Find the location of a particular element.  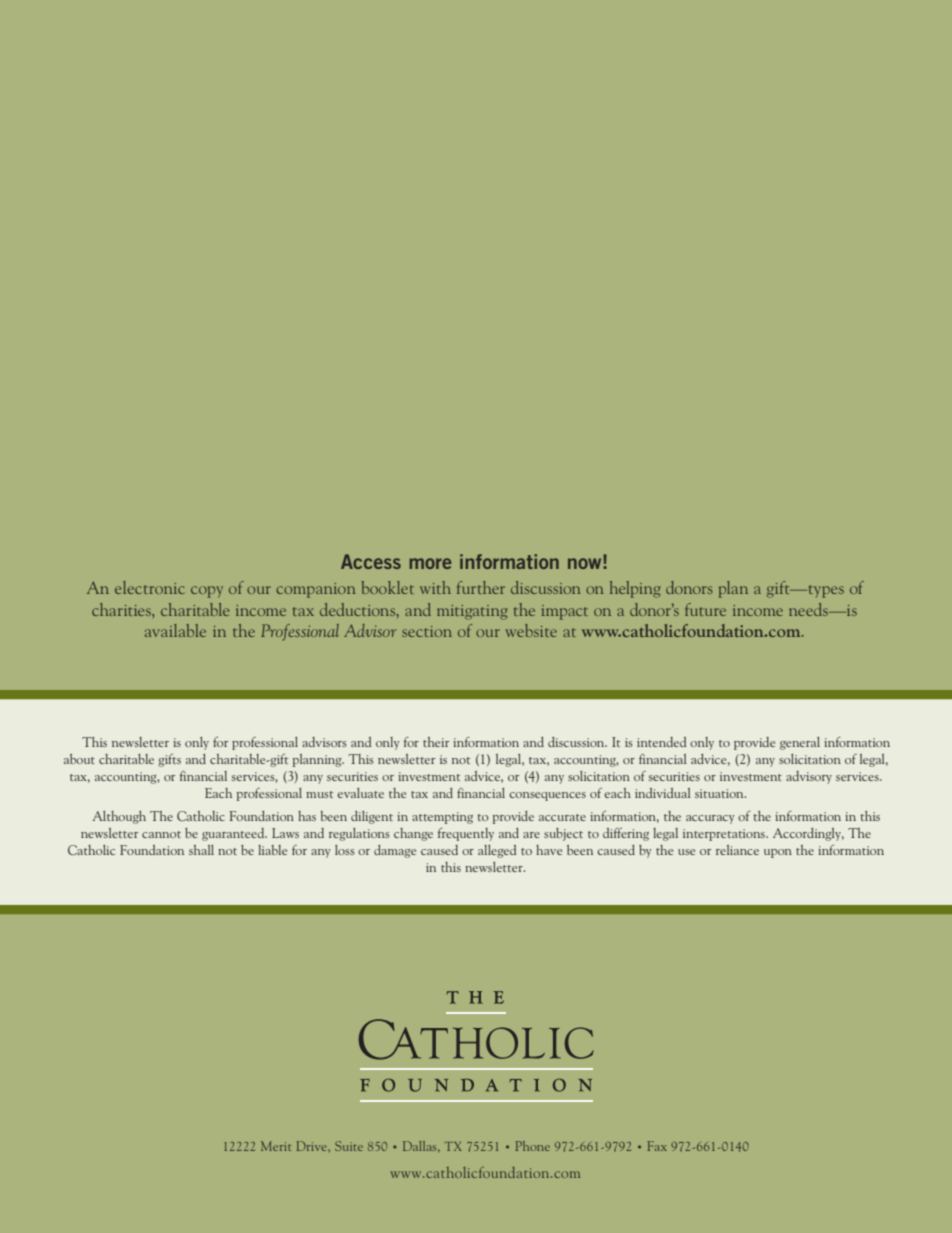

their is located at coordinates (436, 742).
